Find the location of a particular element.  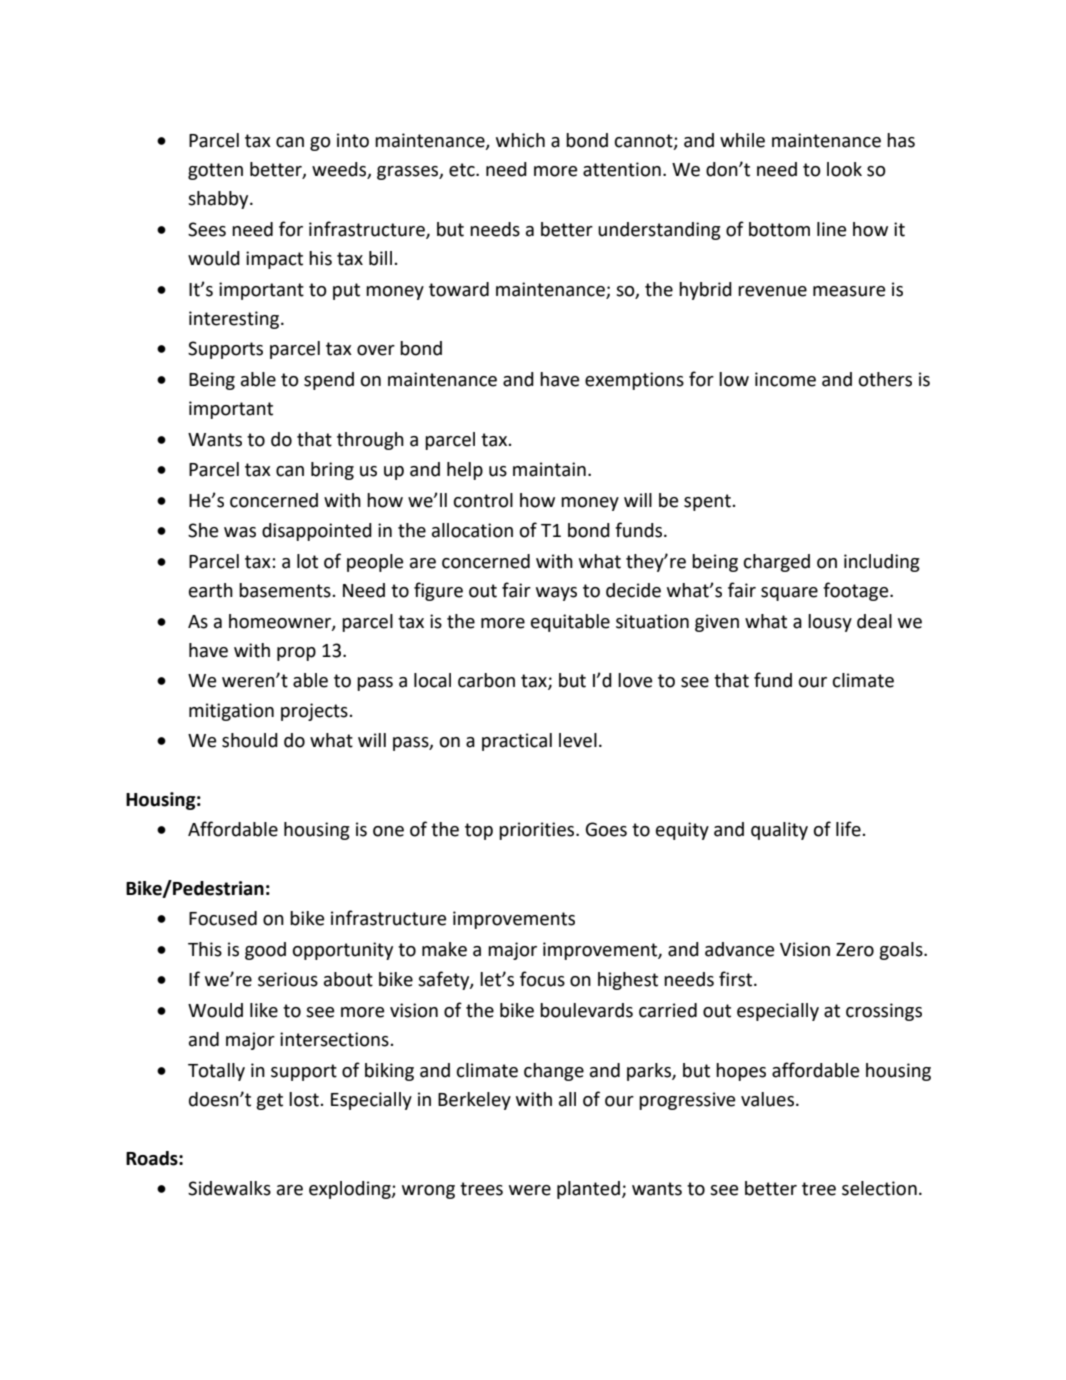

look is located at coordinates (844, 169).
